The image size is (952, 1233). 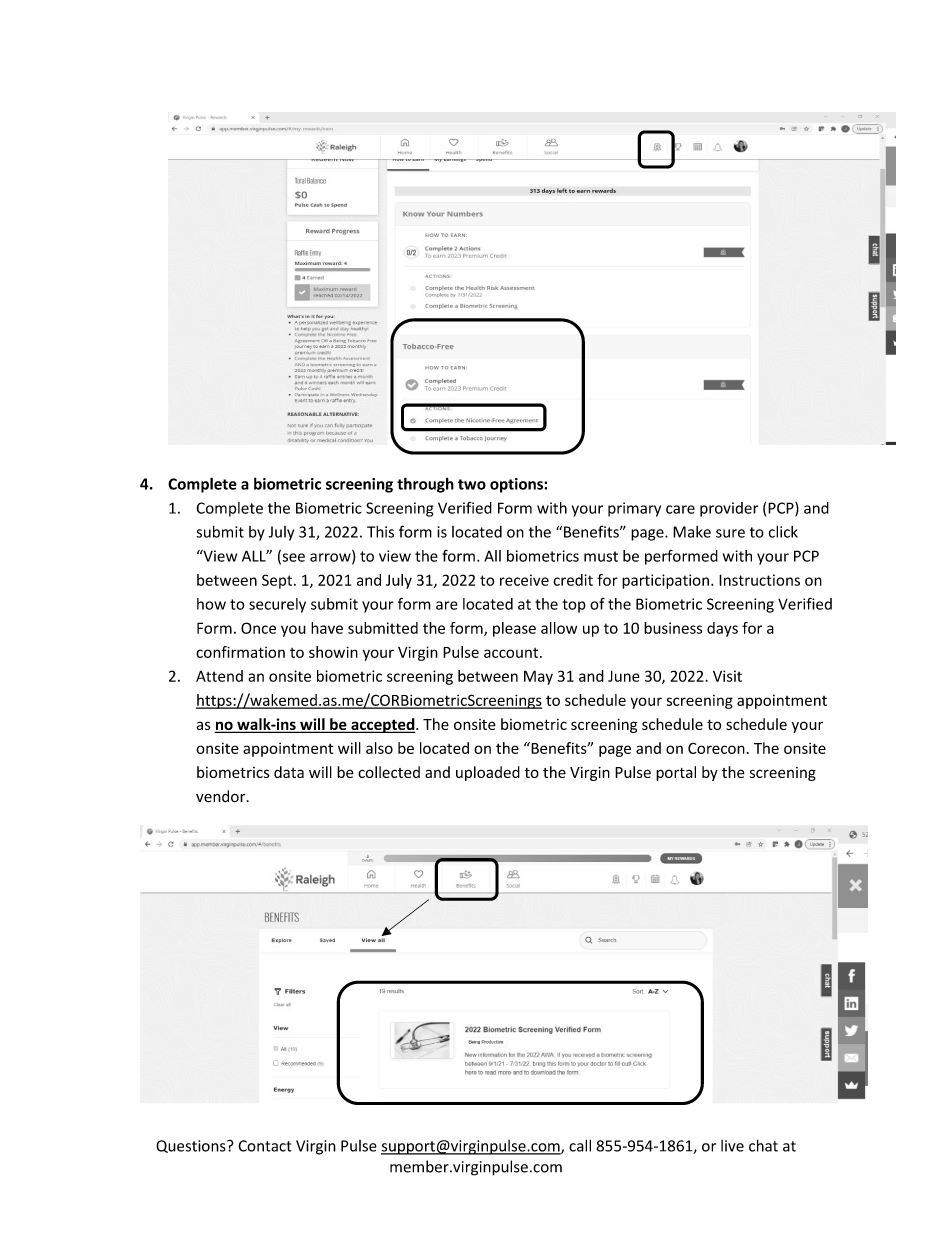 What do you see at coordinates (580, 1145) in the image?
I see `call` at bounding box center [580, 1145].
